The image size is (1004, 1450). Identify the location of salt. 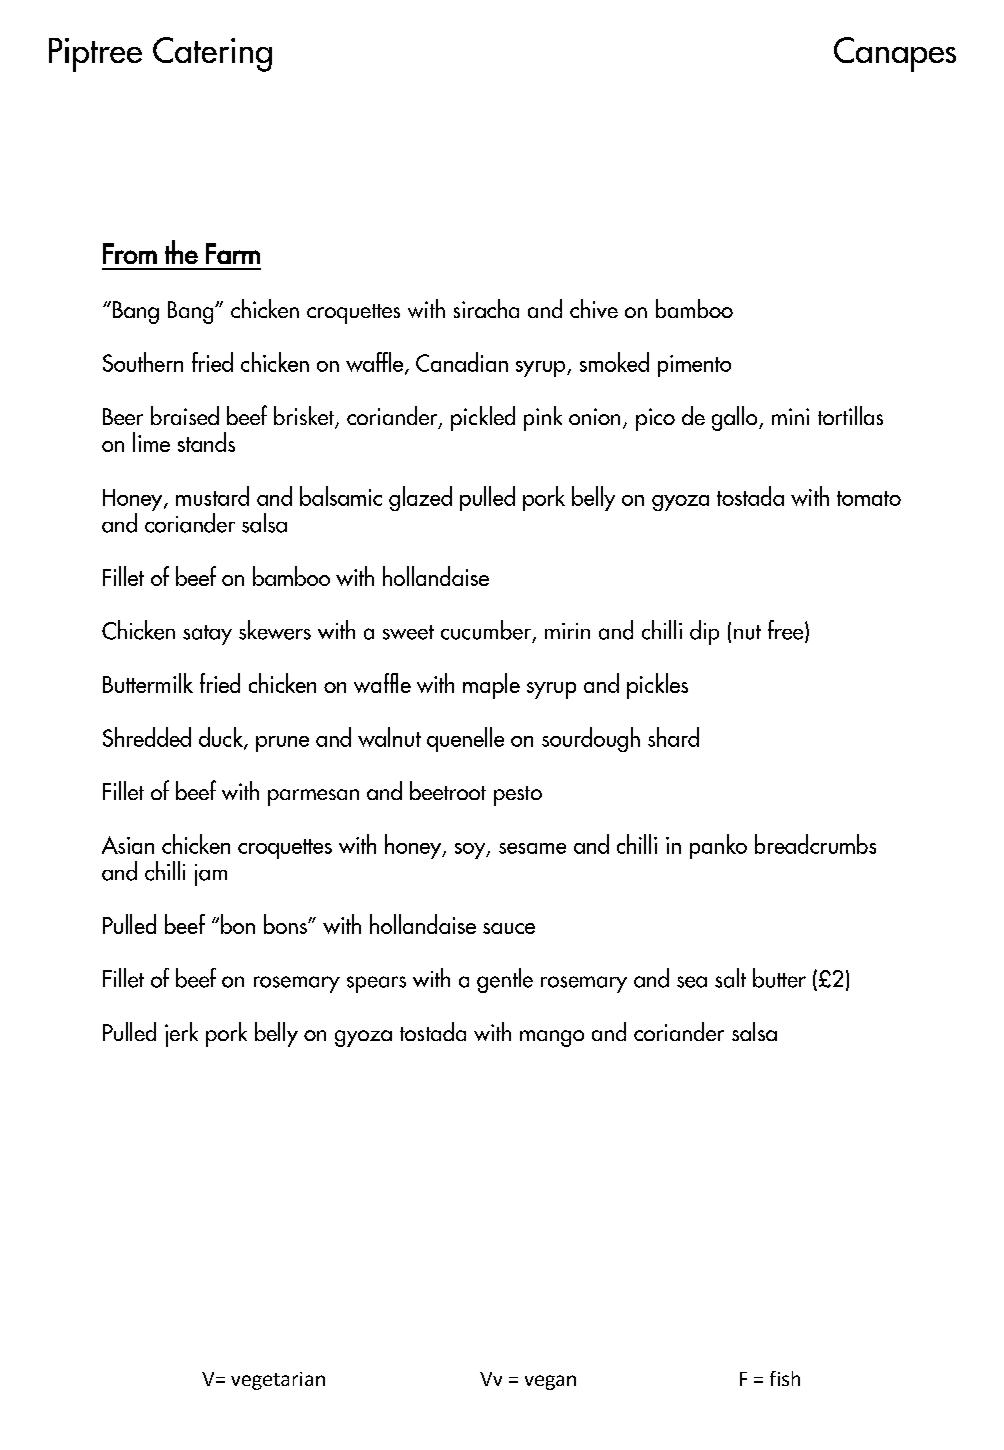
(730, 978).
